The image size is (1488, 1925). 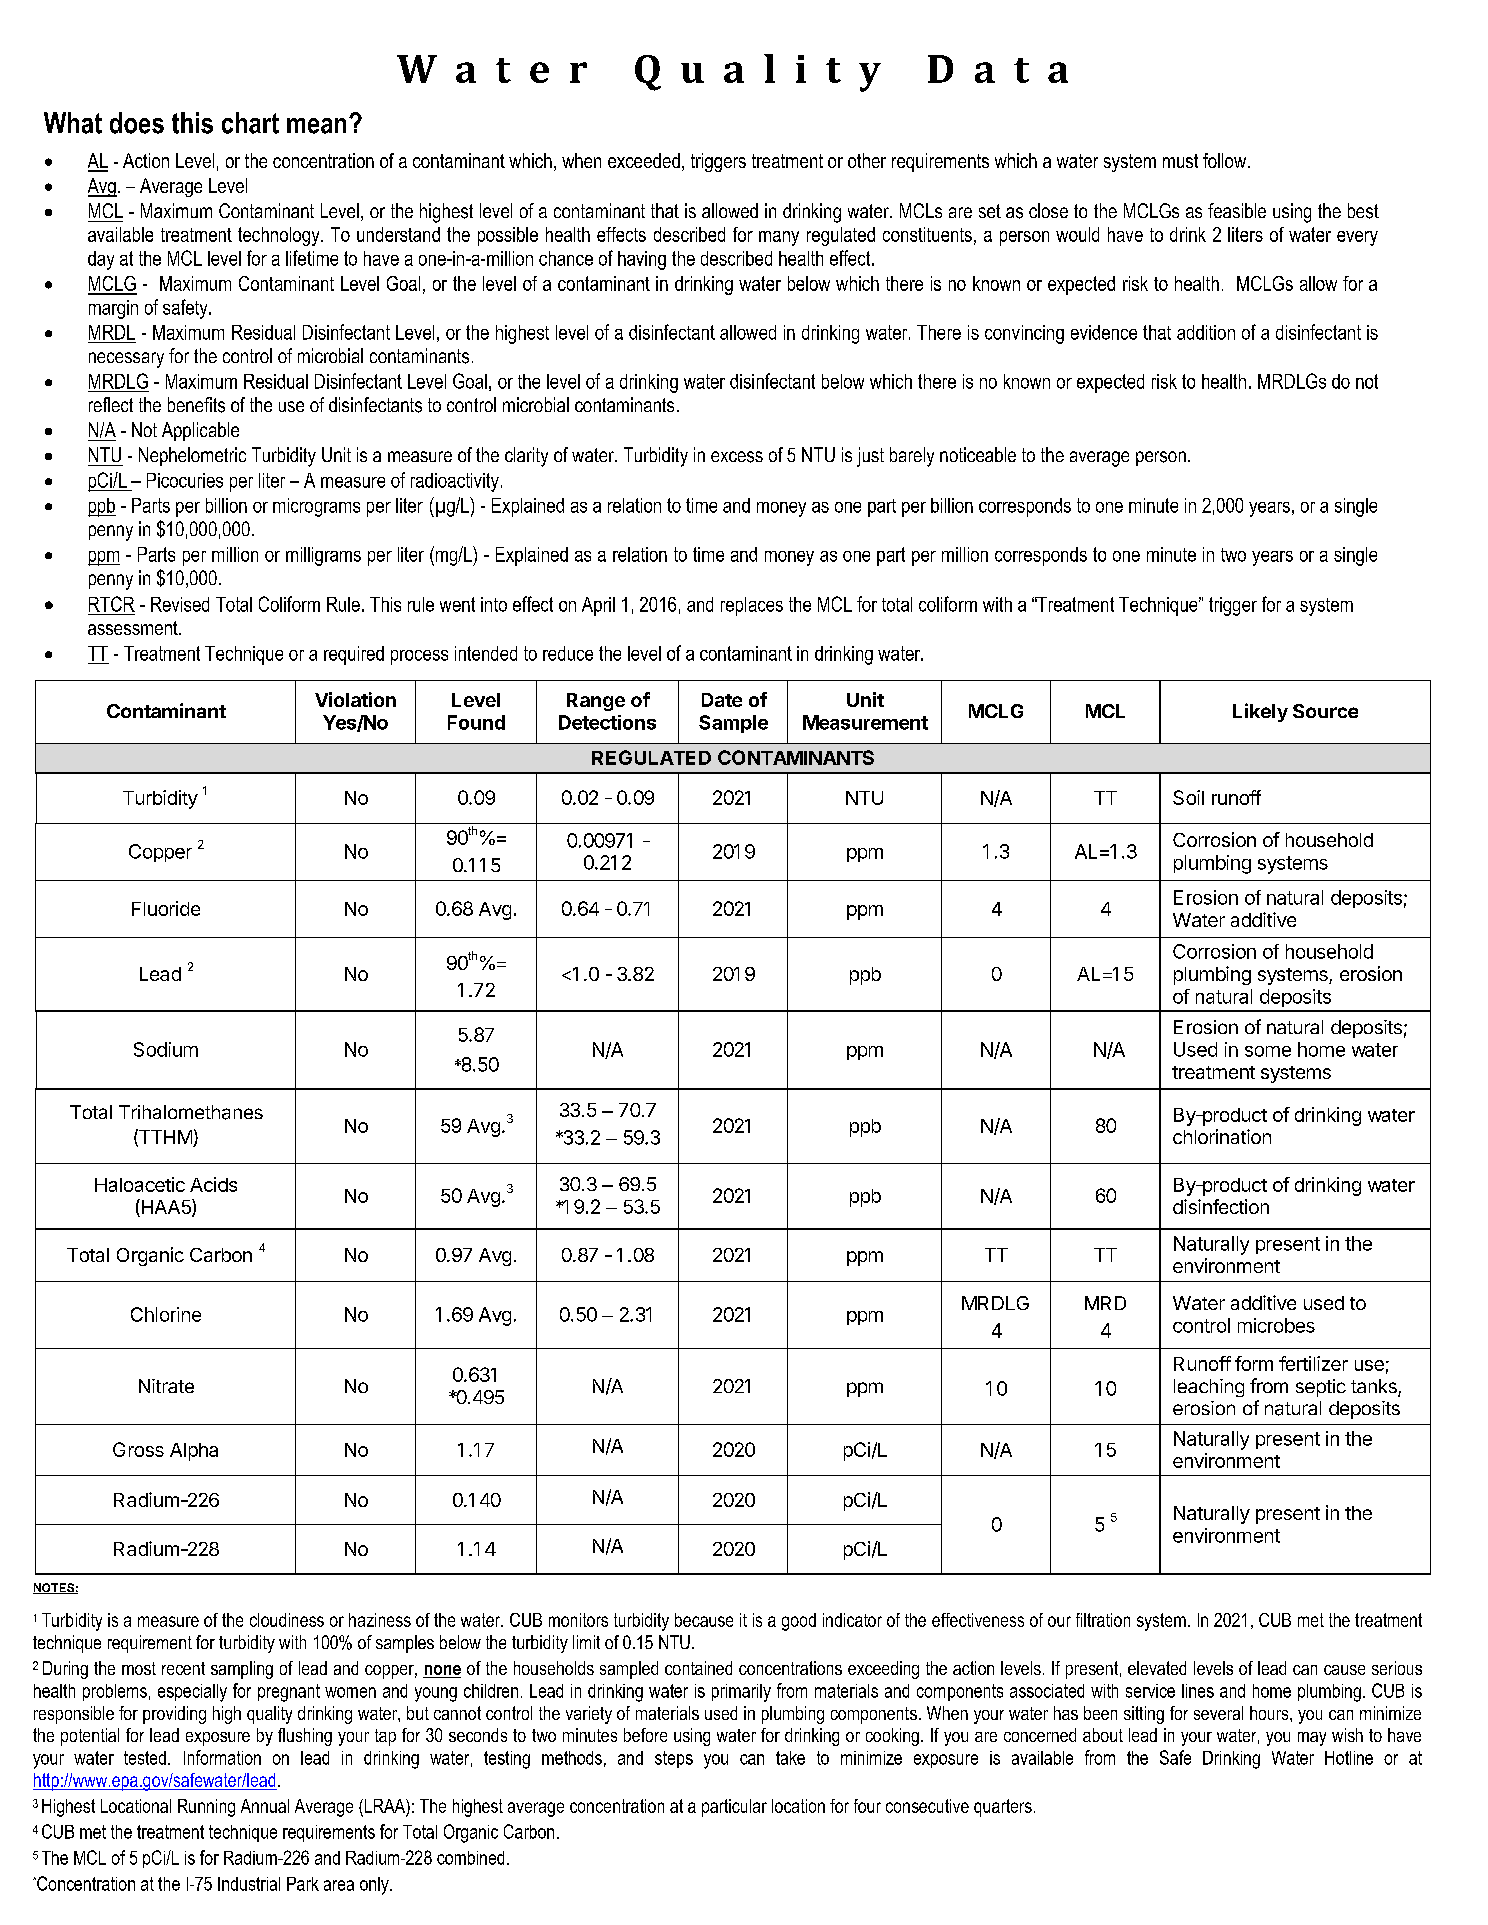 I want to click on Running, so click(x=206, y=1808).
